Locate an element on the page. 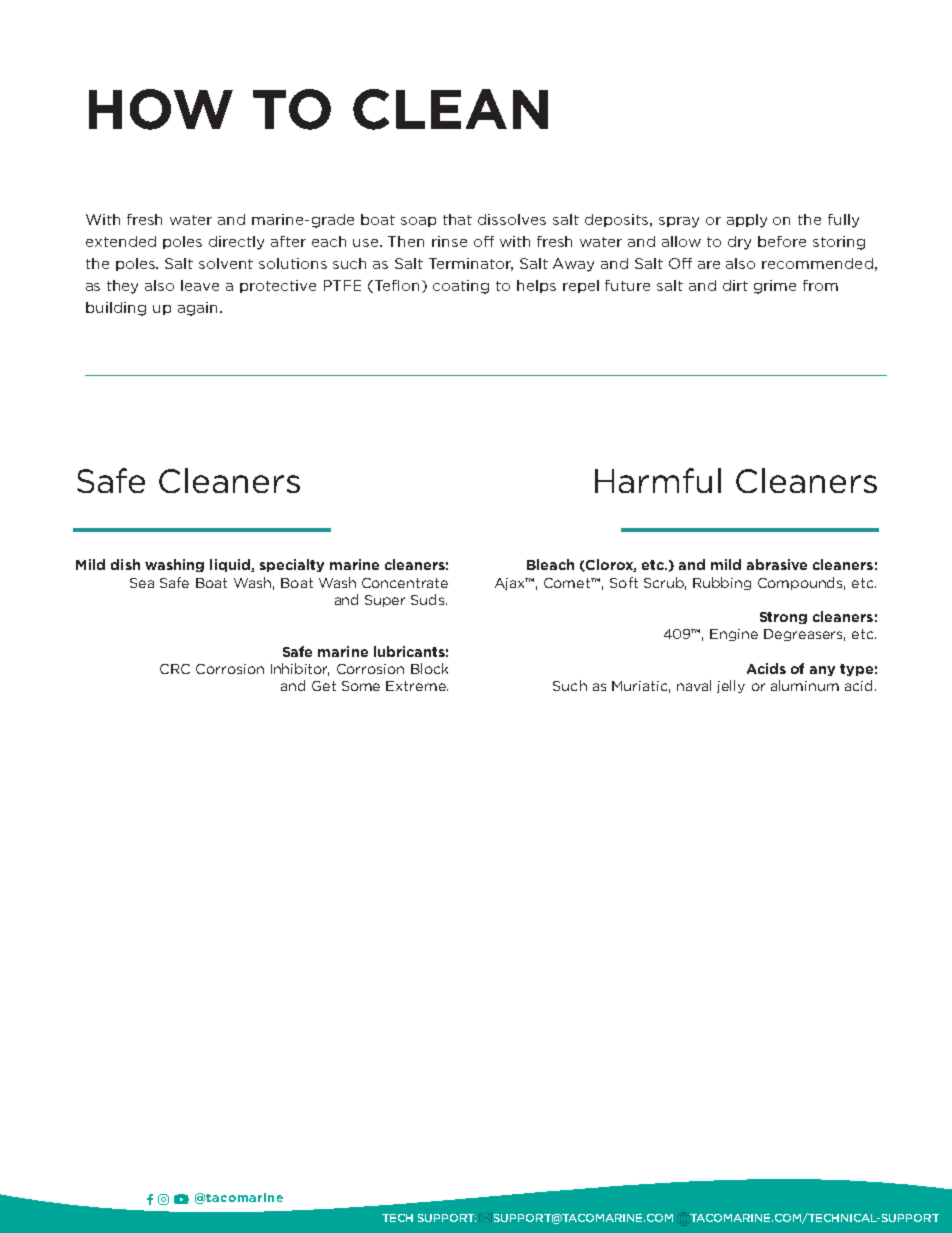  abrasive is located at coordinates (777, 564).
